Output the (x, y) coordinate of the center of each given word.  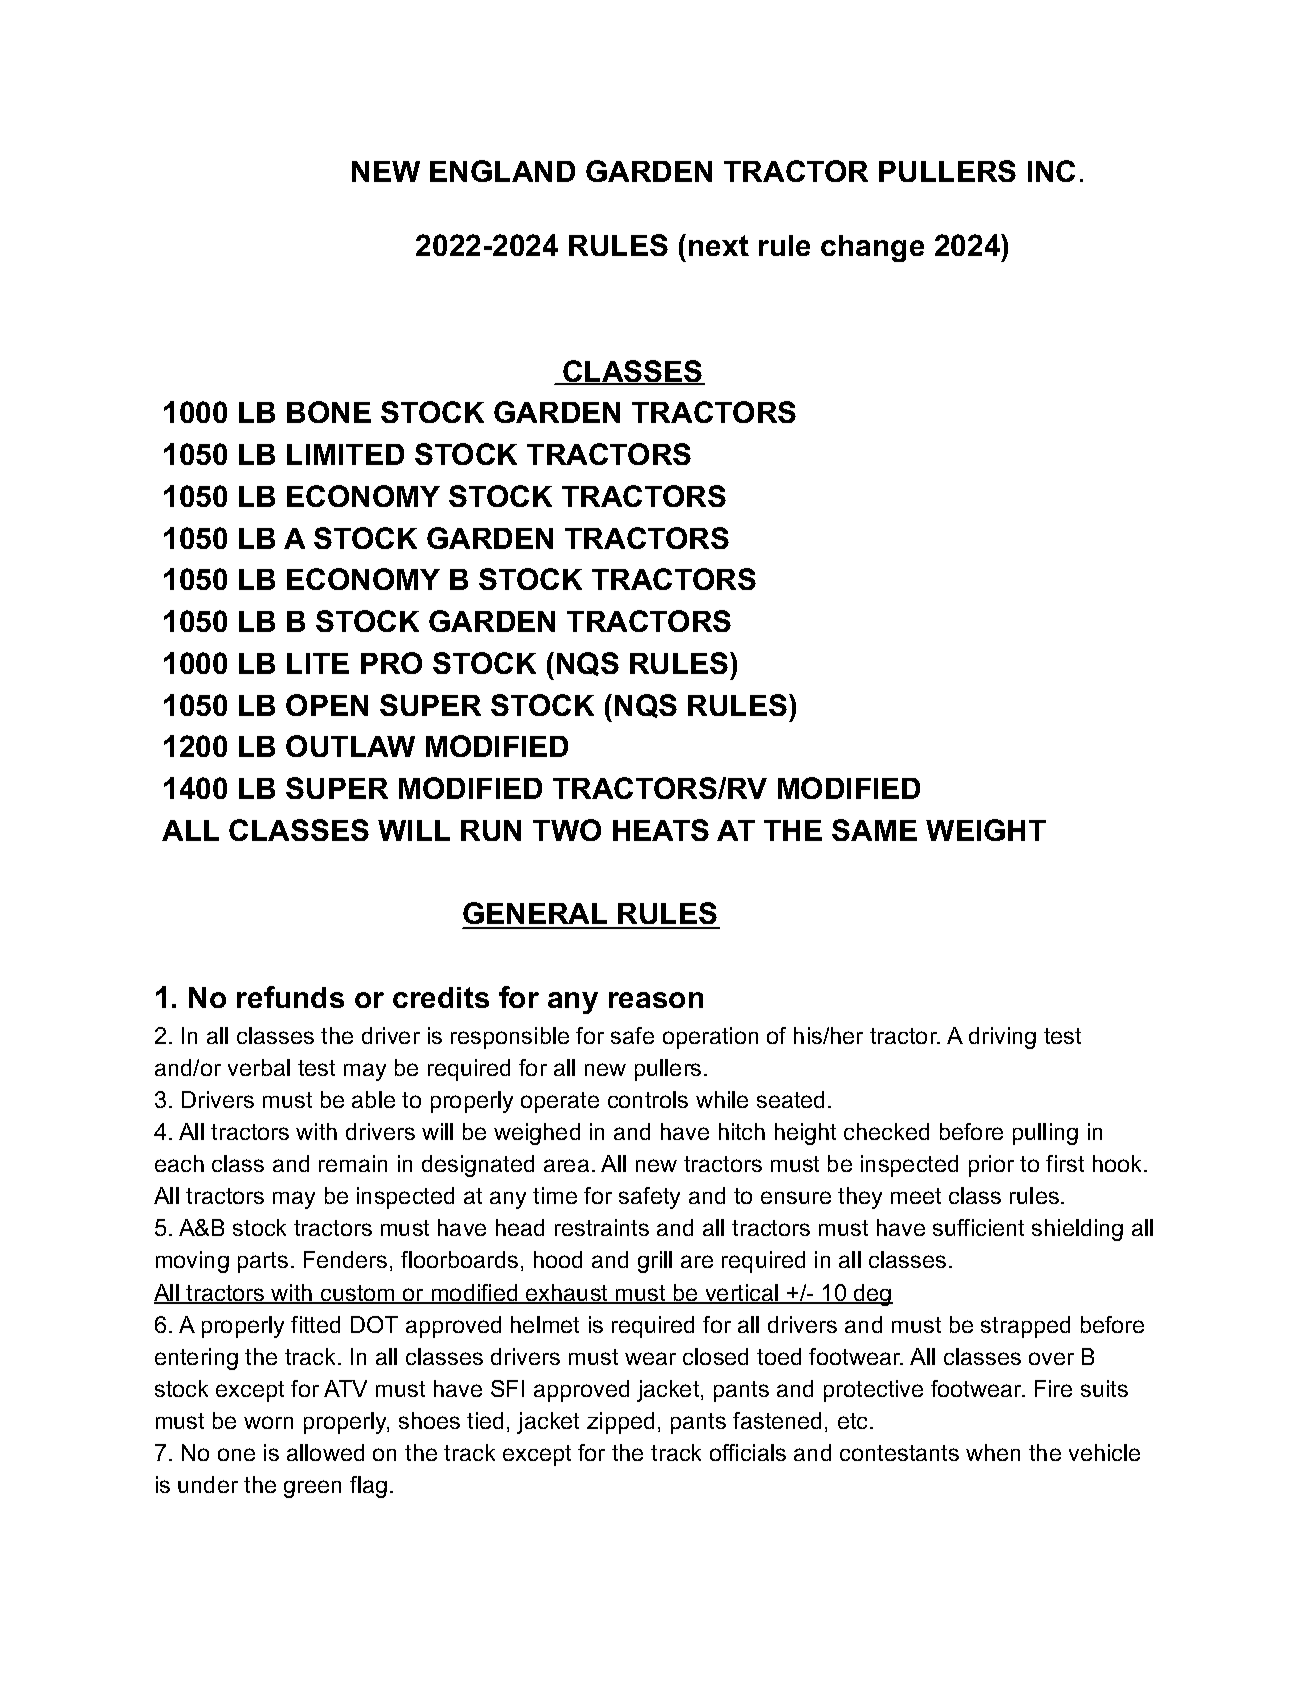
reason (656, 1000)
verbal (259, 1067)
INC (1051, 171)
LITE (318, 663)
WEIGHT (986, 830)
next (719, 245)
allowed (325, 1452)
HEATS (661, 830)
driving (1002, 1038)
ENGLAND (502, 171)
